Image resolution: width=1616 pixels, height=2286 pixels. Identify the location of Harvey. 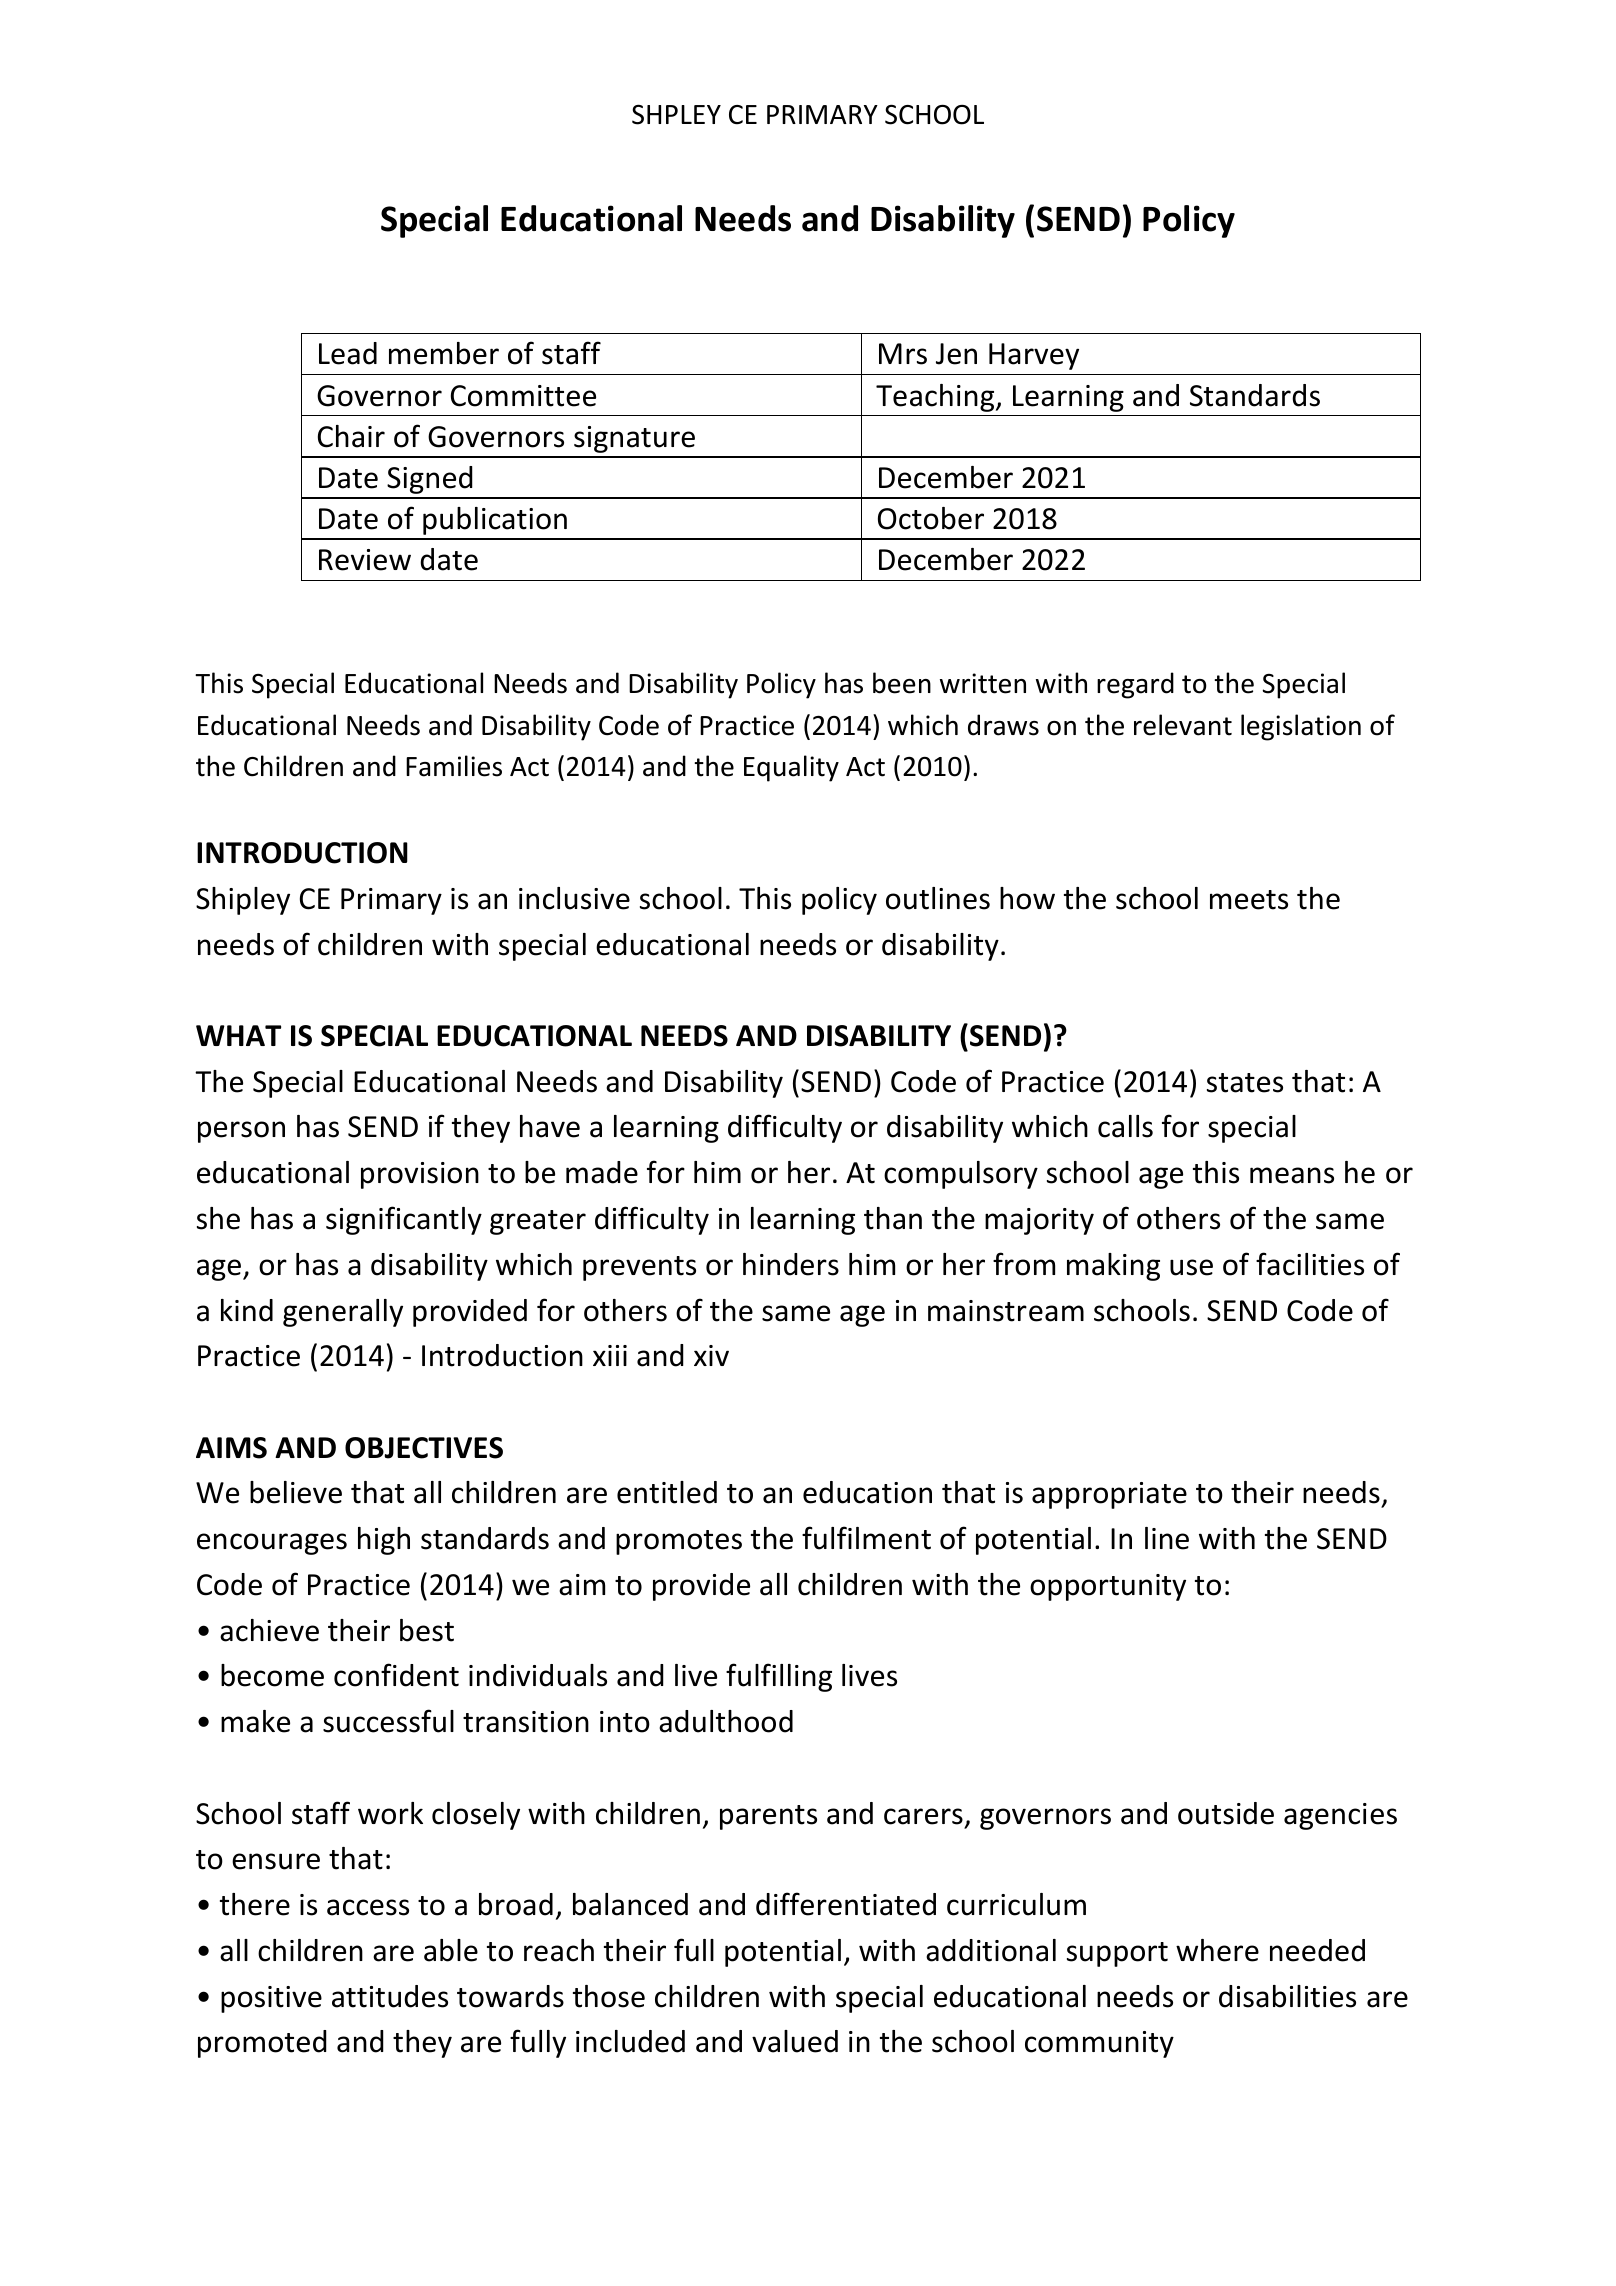
(1034, 356).
